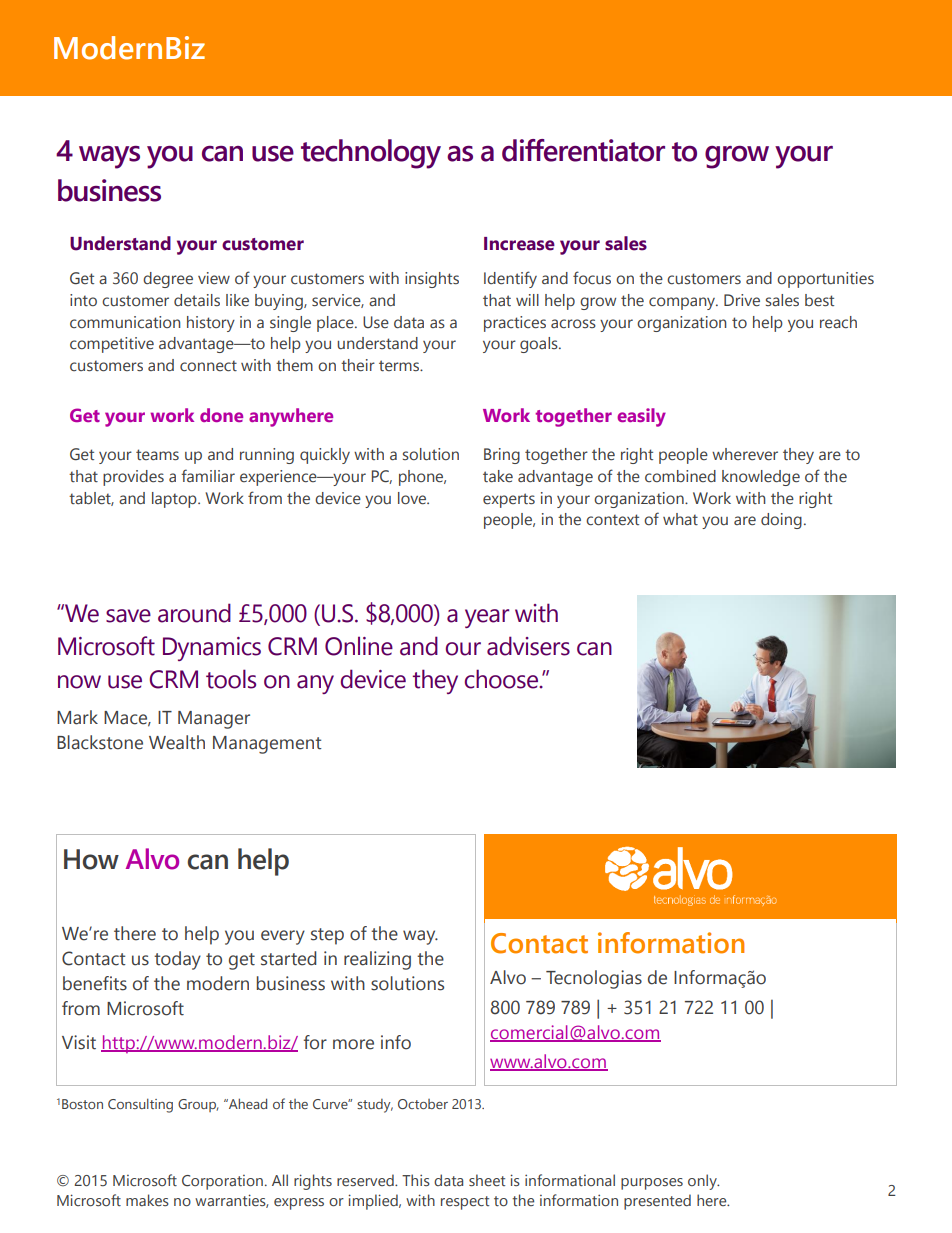 The height and width of the screenshot is (1233, 952). I want to click on degree, so click(168, 280).
